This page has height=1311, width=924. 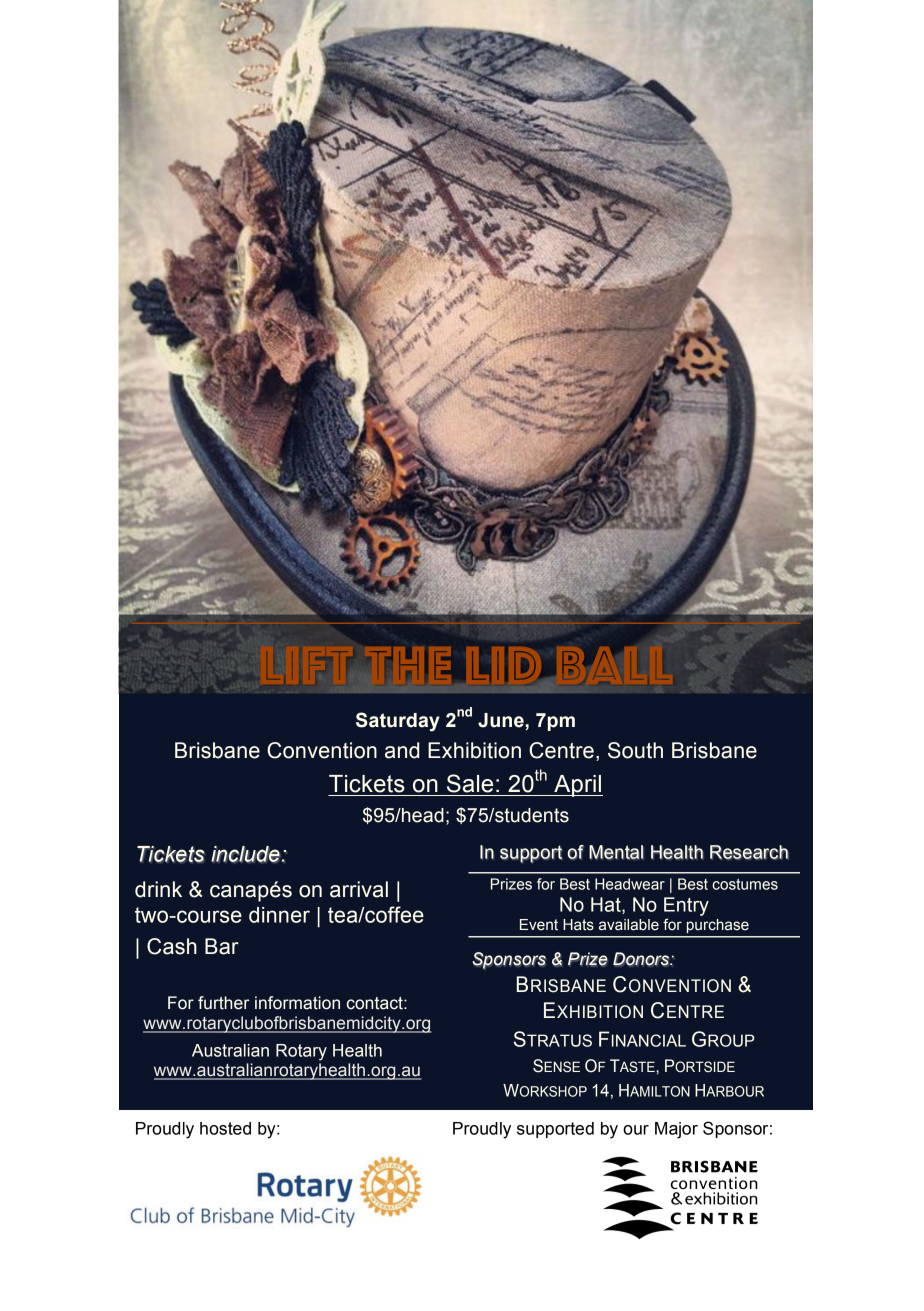 What do you see at coordinates (297, 1003) in the page?
I see `information` at bounding box center [297, 1003].
